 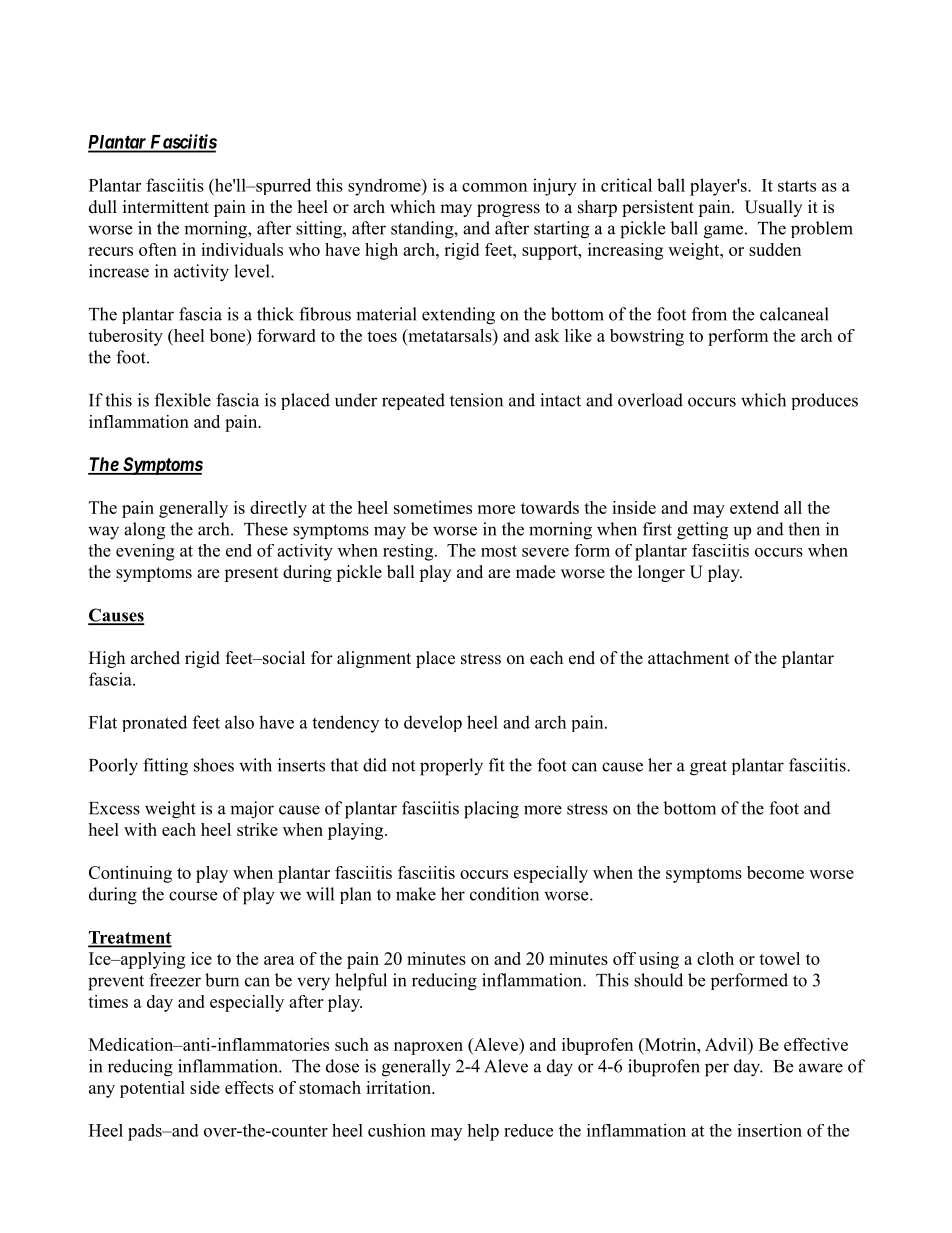 What do you see at coordinates (708, 768) in the page?
I see `great` at bounding box center [708, 768].
